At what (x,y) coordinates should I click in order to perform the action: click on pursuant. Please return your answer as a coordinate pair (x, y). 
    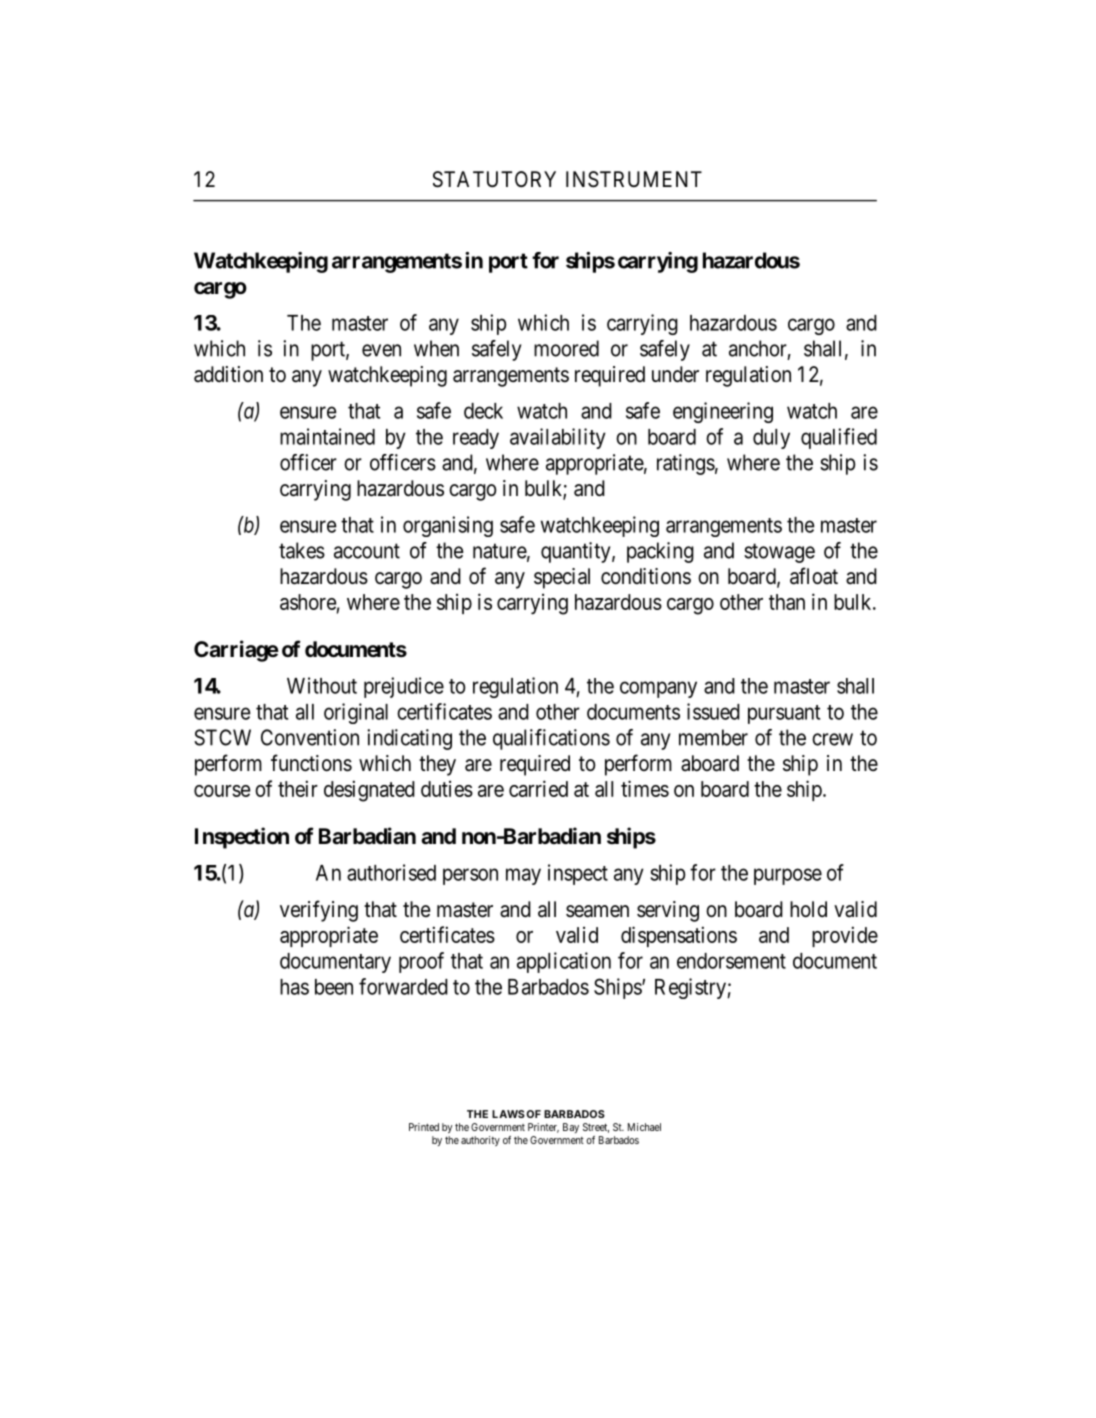
    Looking at the image, I should click on (784, 714).
